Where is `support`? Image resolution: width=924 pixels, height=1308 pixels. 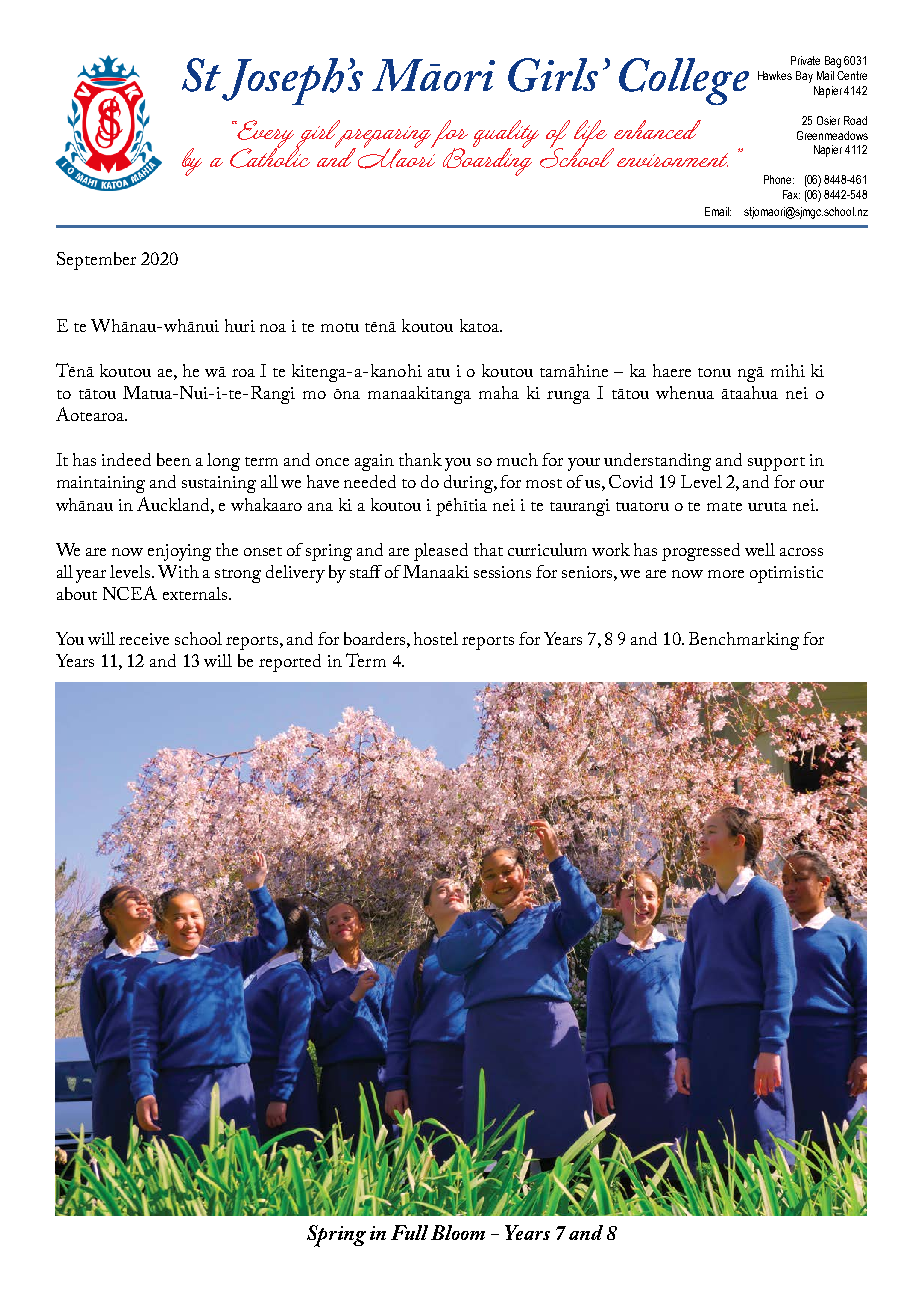 support is located at coordinates (776, 464).
